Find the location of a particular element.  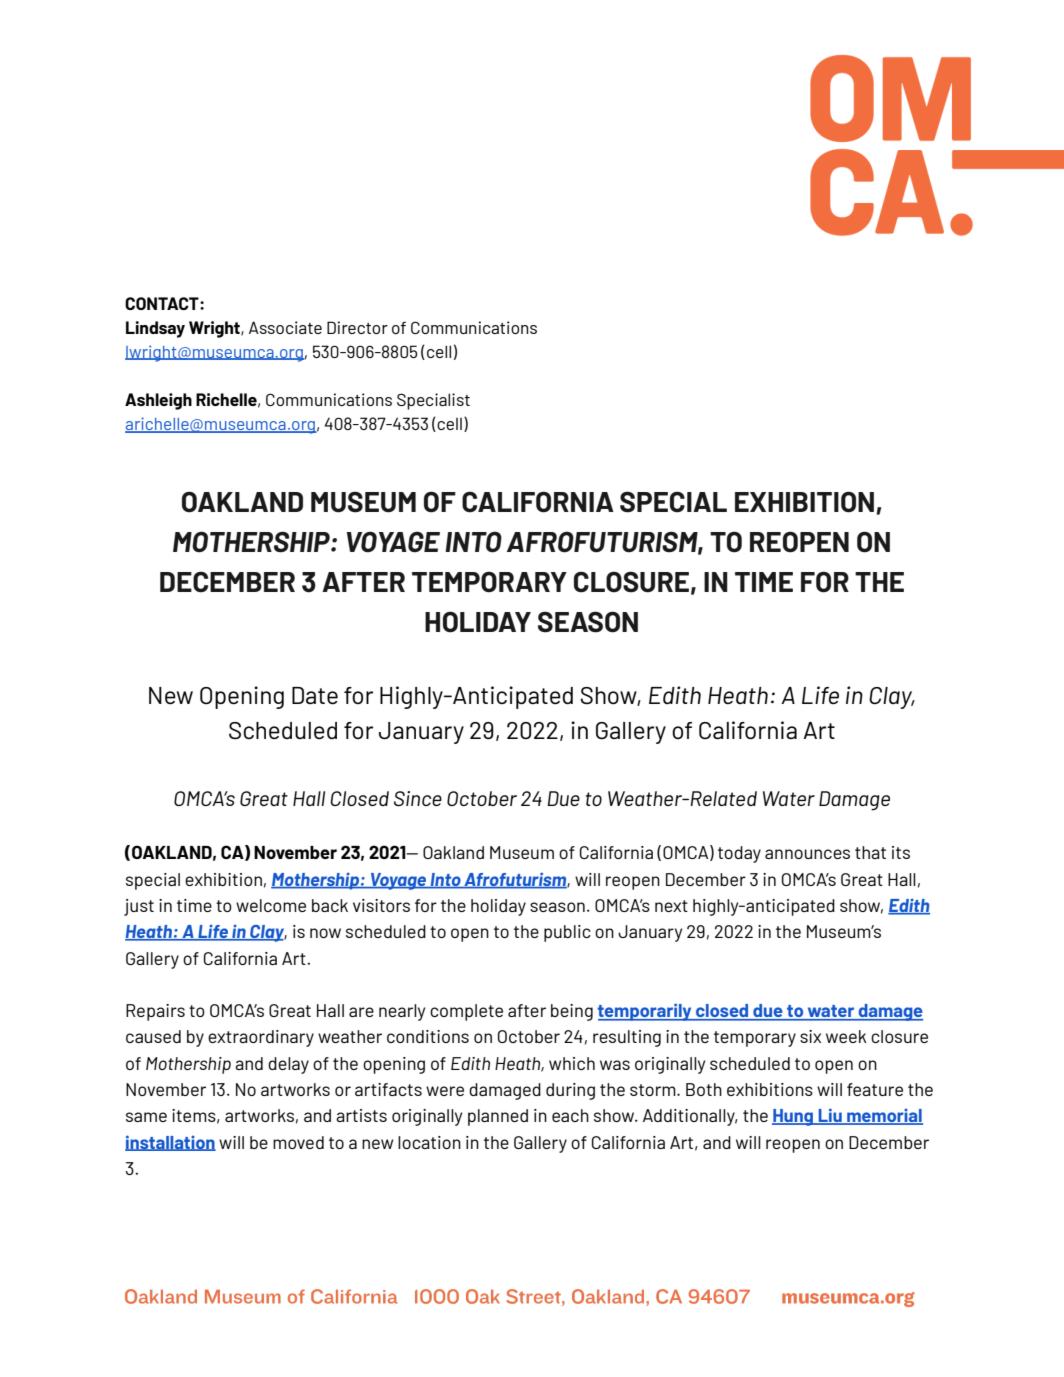

Associate is located at coordinates (285, 327).
